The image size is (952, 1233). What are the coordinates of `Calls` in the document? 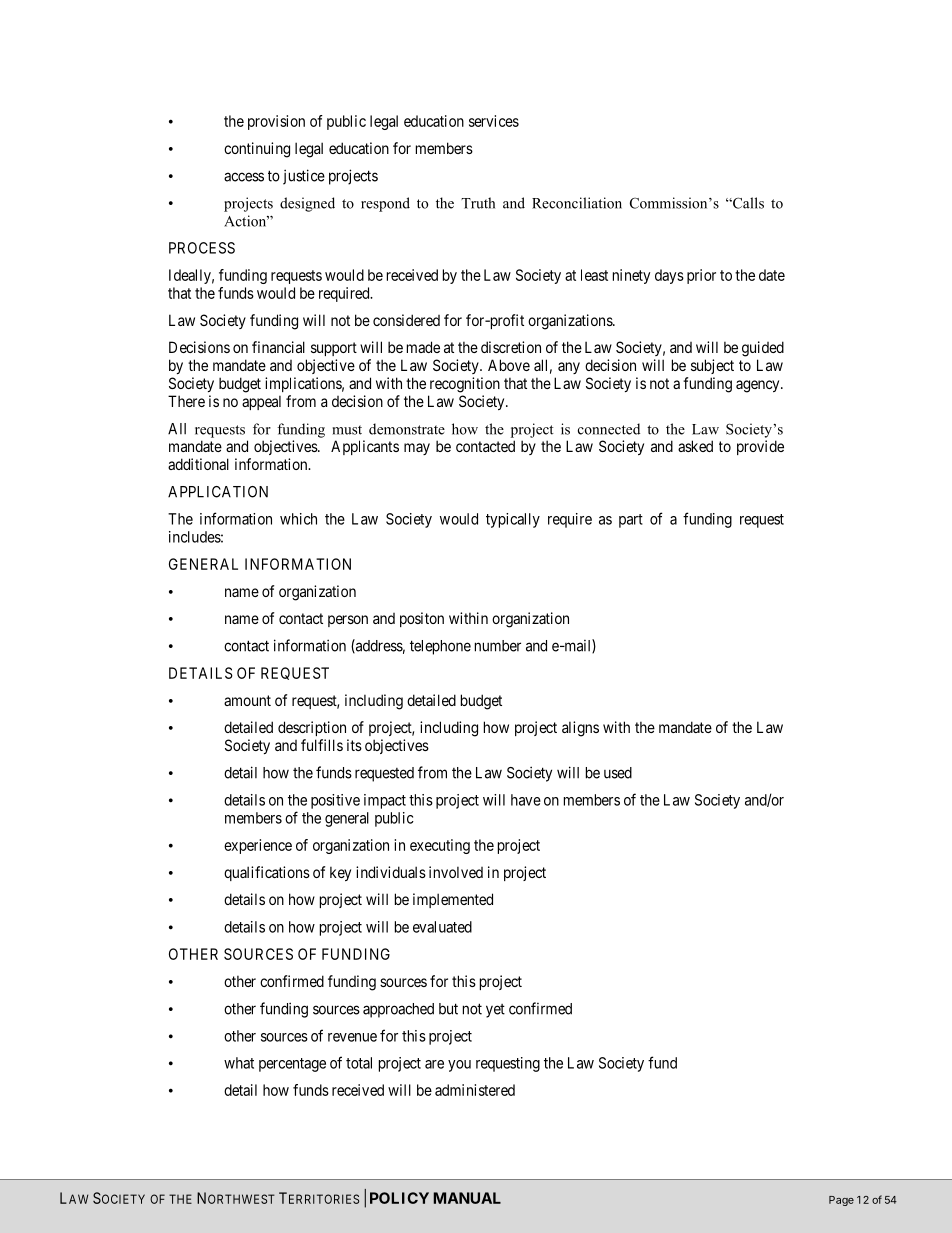 It's located at (747, 203).
